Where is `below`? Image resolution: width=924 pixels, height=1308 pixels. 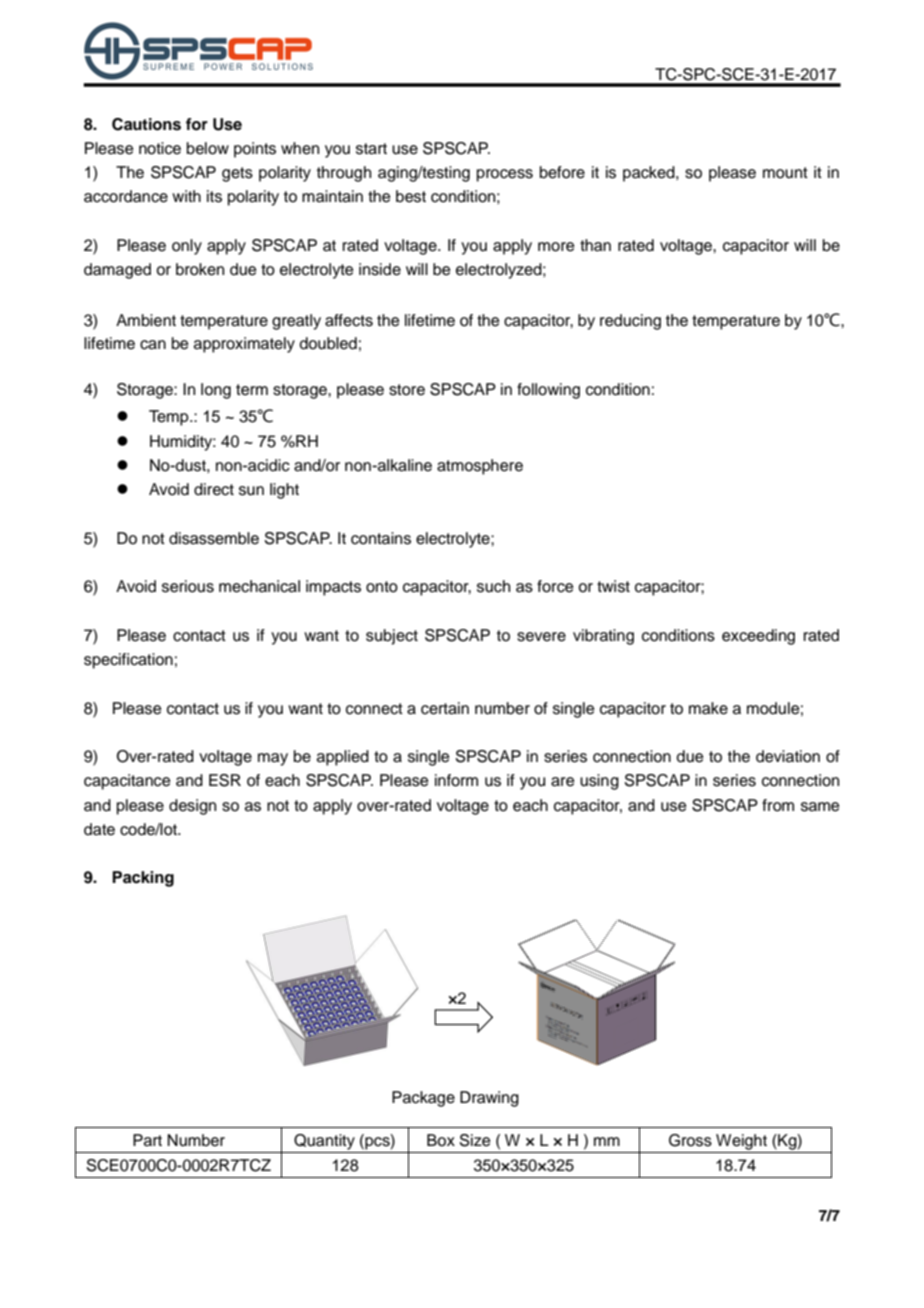 below is located at coordinates (208, 148).
